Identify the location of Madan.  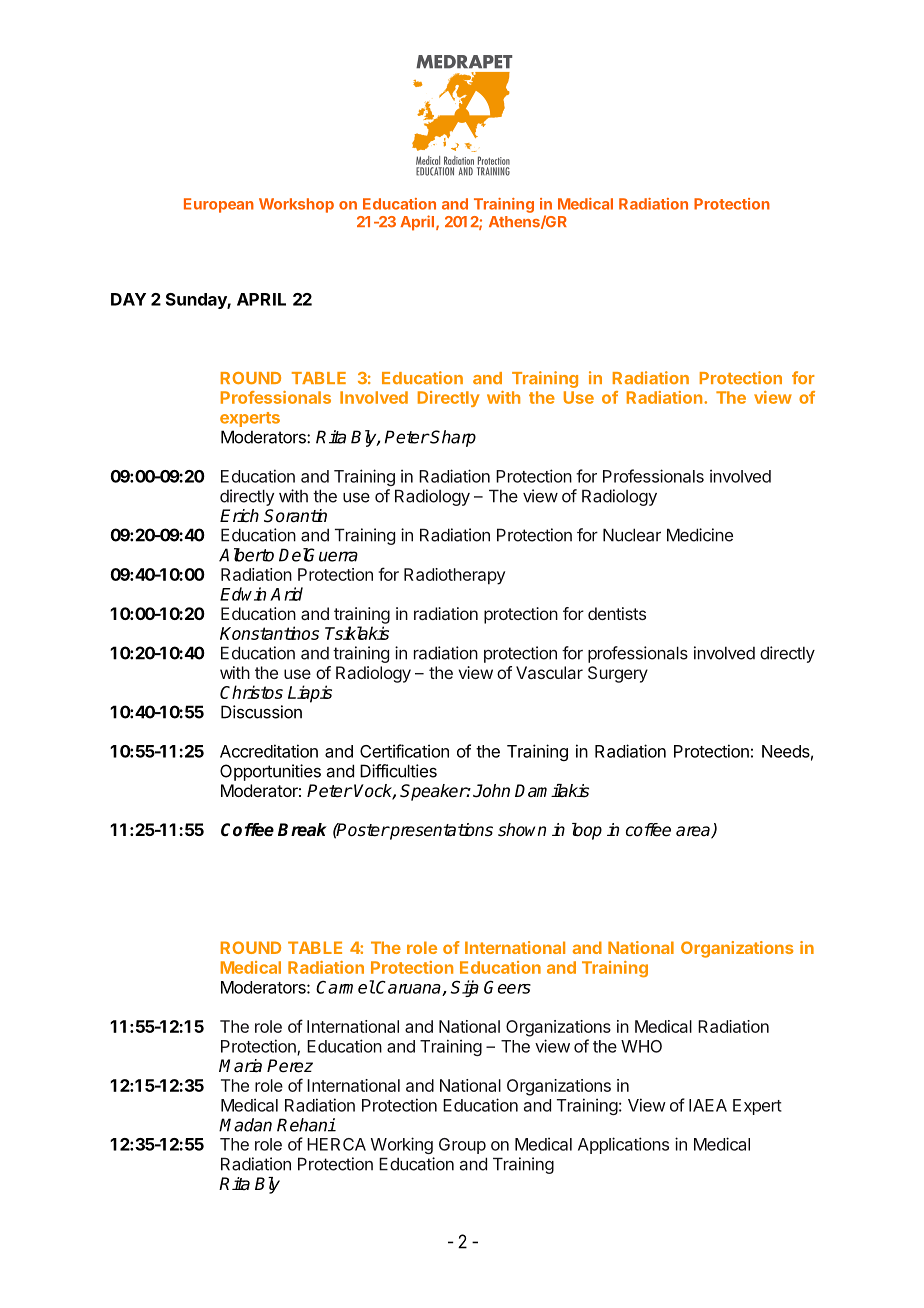
(245, 1125).
